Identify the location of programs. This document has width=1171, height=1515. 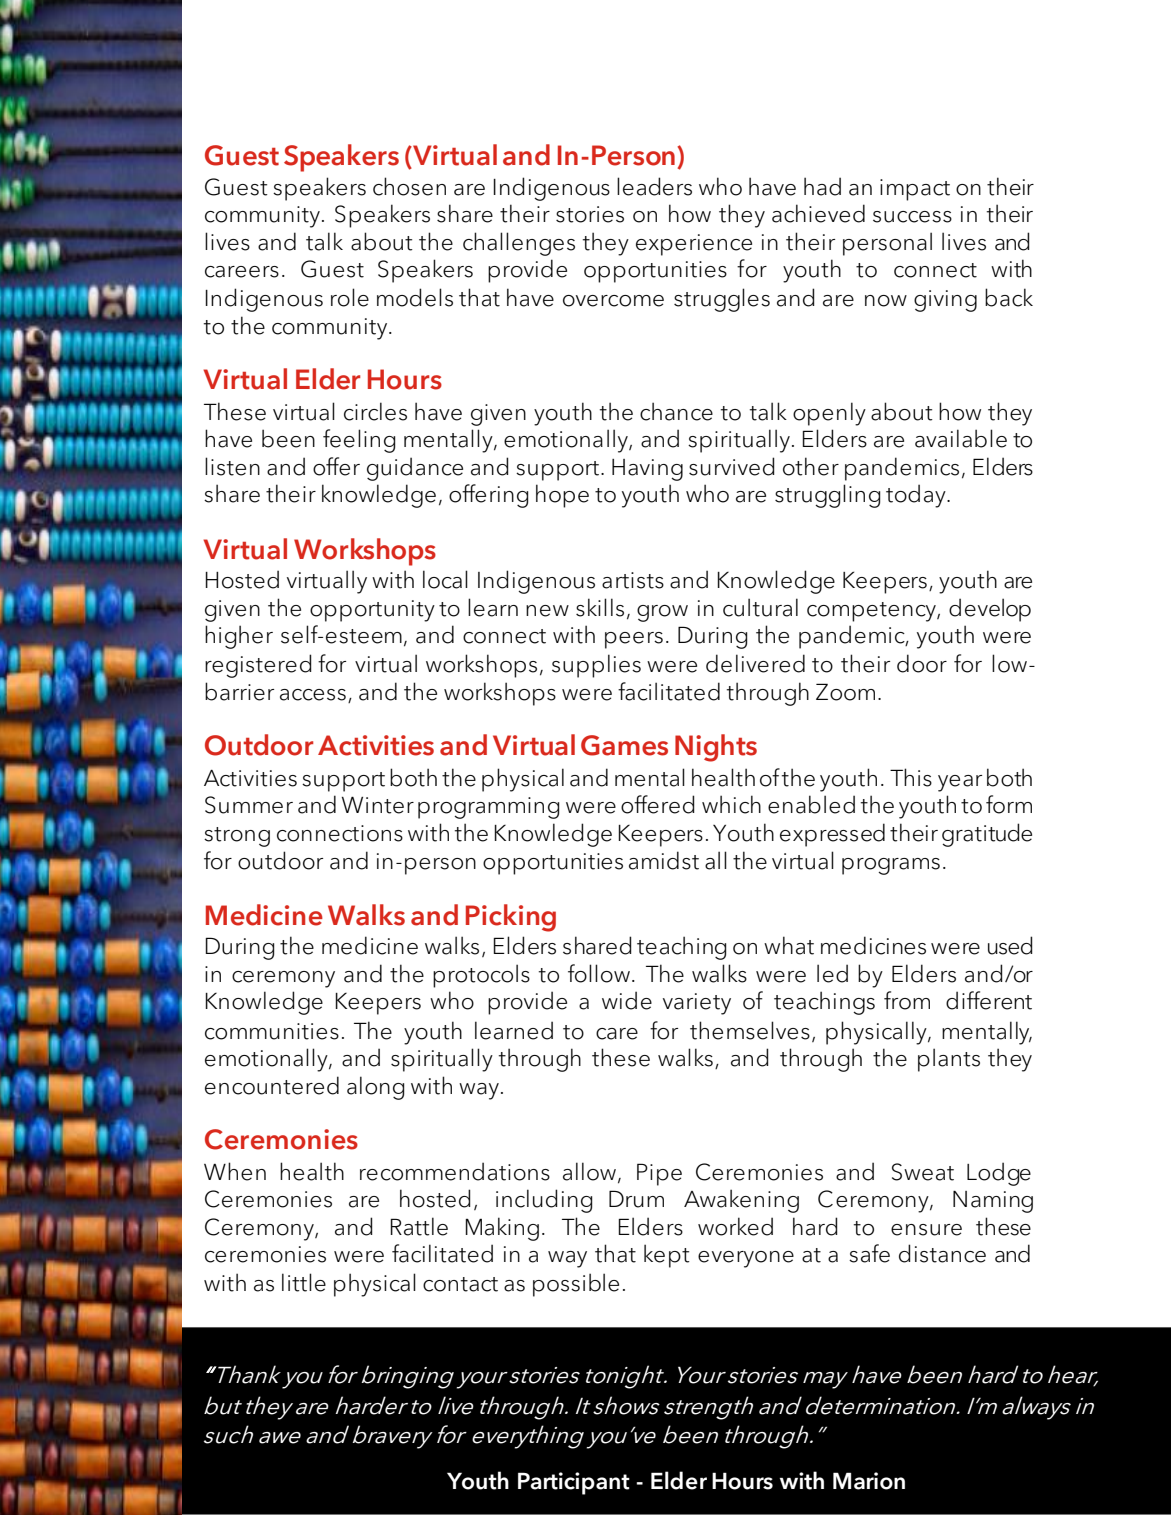
(891, 866).
